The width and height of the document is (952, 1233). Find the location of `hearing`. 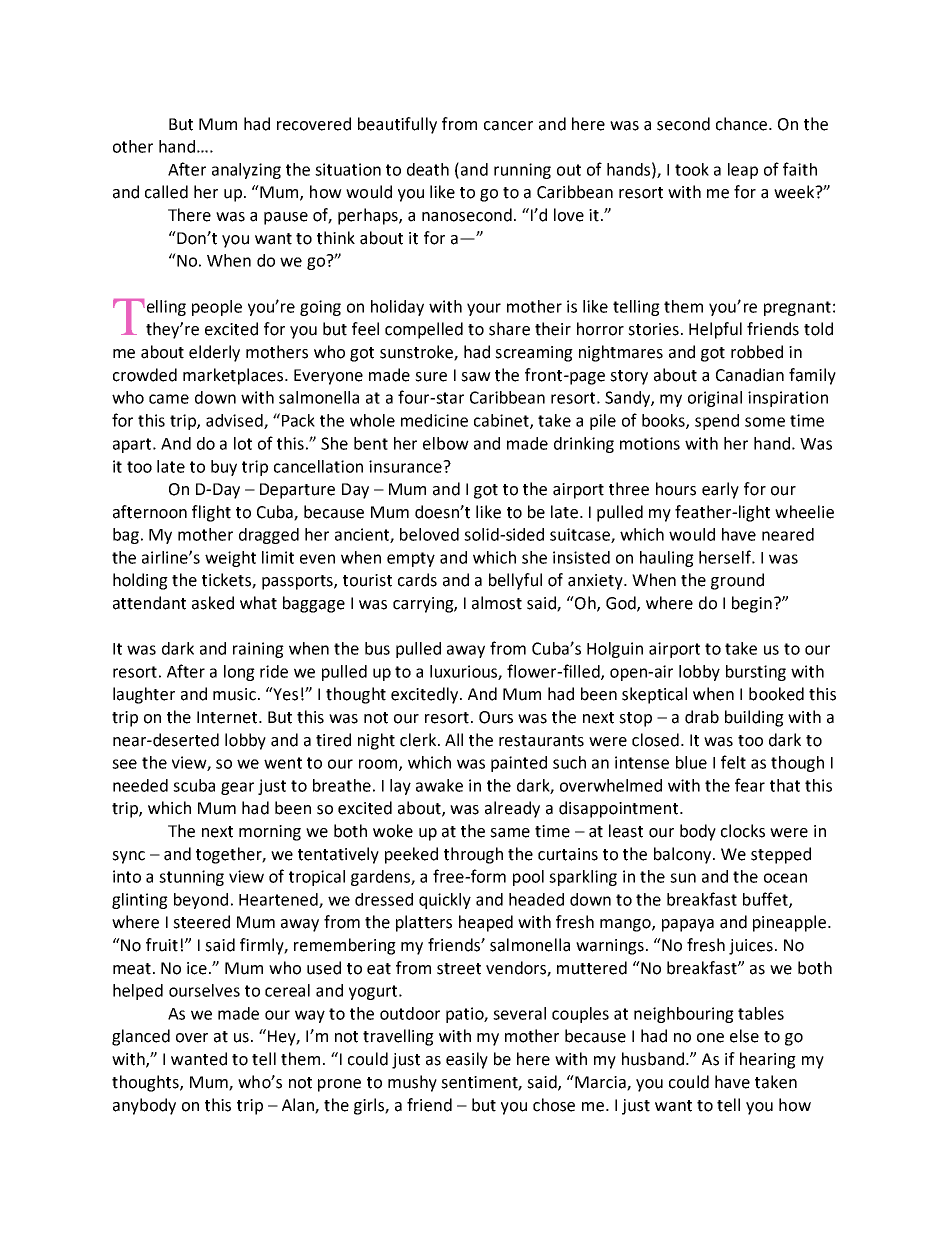

hearing is located at coordinates (768, 1060).
